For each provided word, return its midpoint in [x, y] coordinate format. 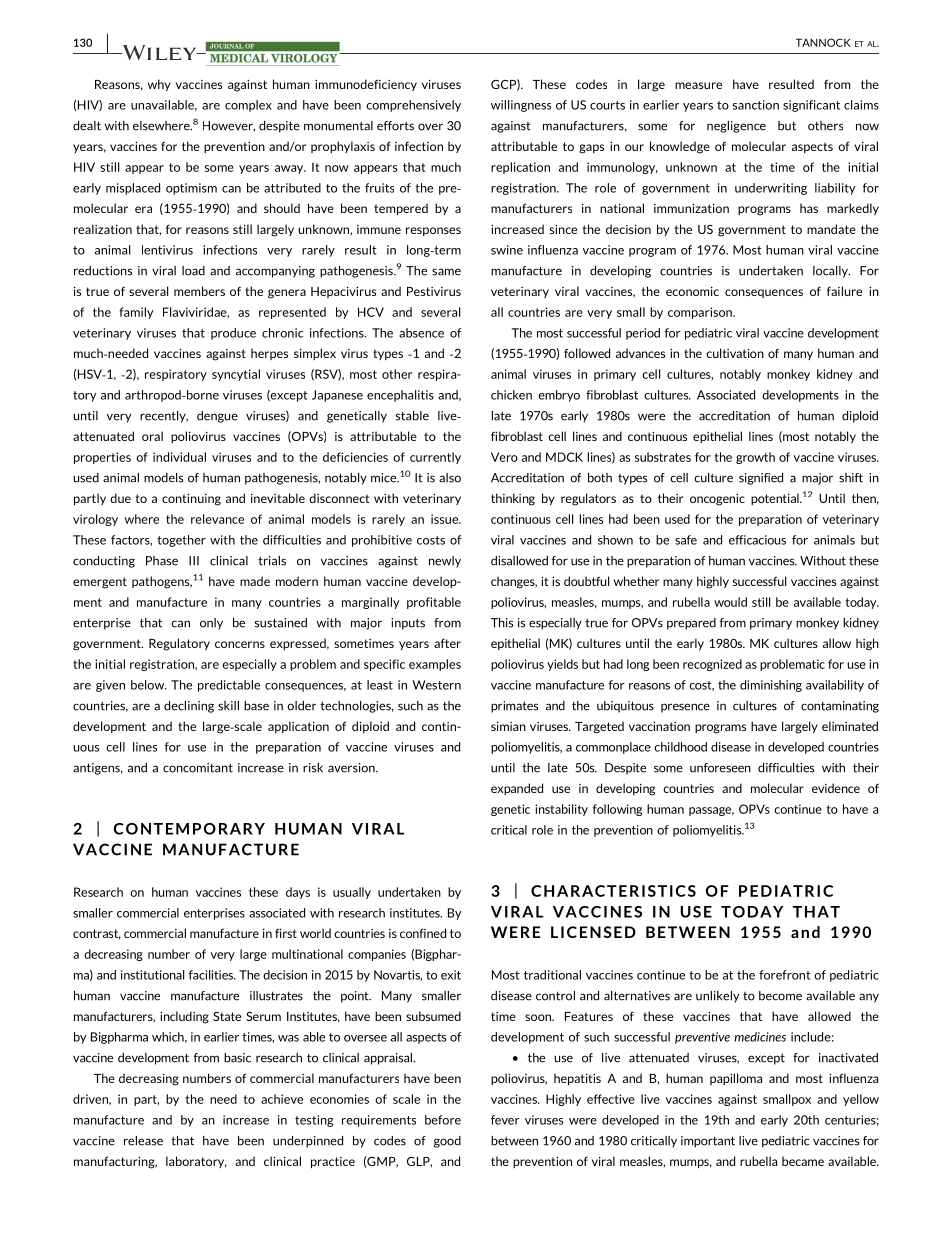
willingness [521, 106]
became [803, 1161]
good [447, 1142]
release [143, 1141]
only [211, 624]
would [730, 602]
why [159, 85]
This [502, 623]
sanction [756, 105]
